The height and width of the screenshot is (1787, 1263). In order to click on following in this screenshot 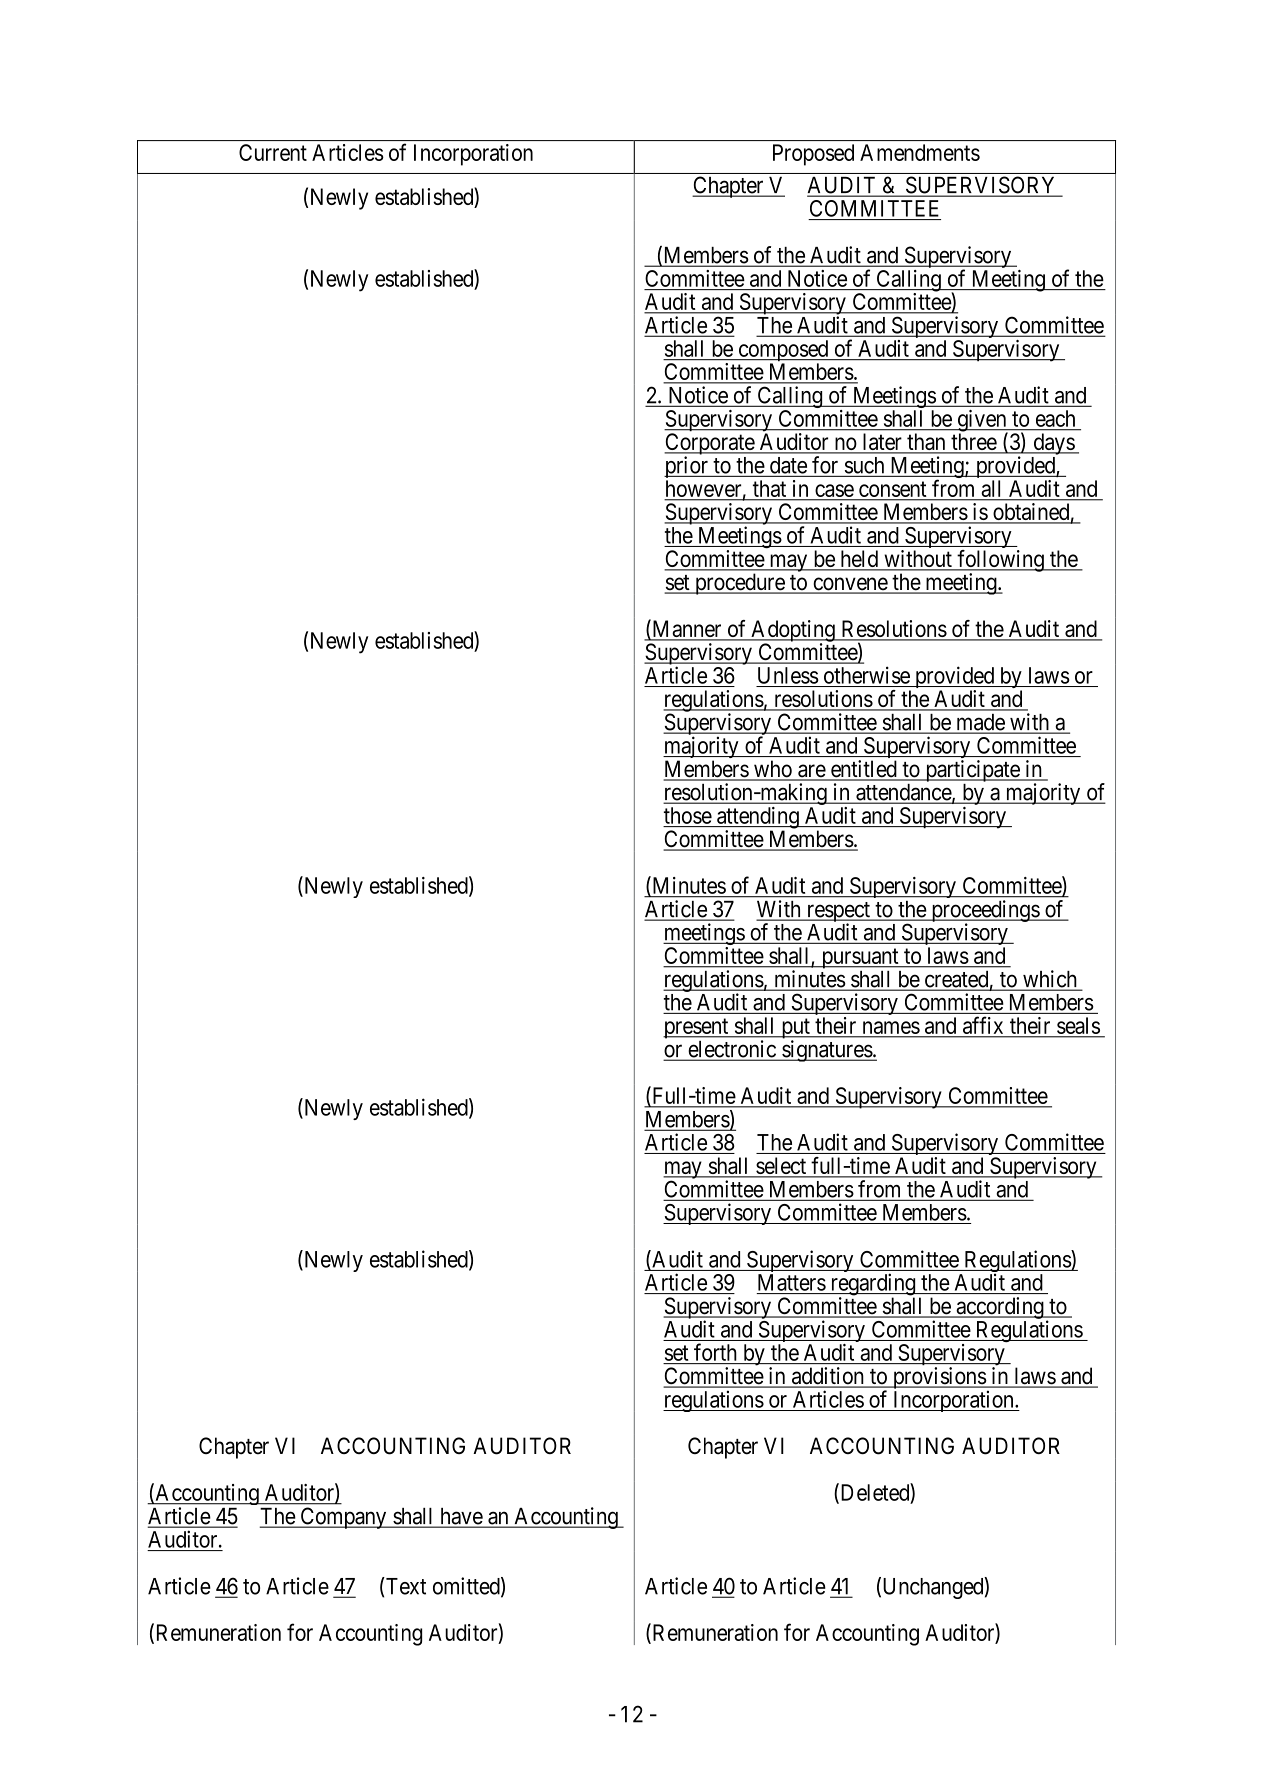, I will do `click(1000, 562)`.
